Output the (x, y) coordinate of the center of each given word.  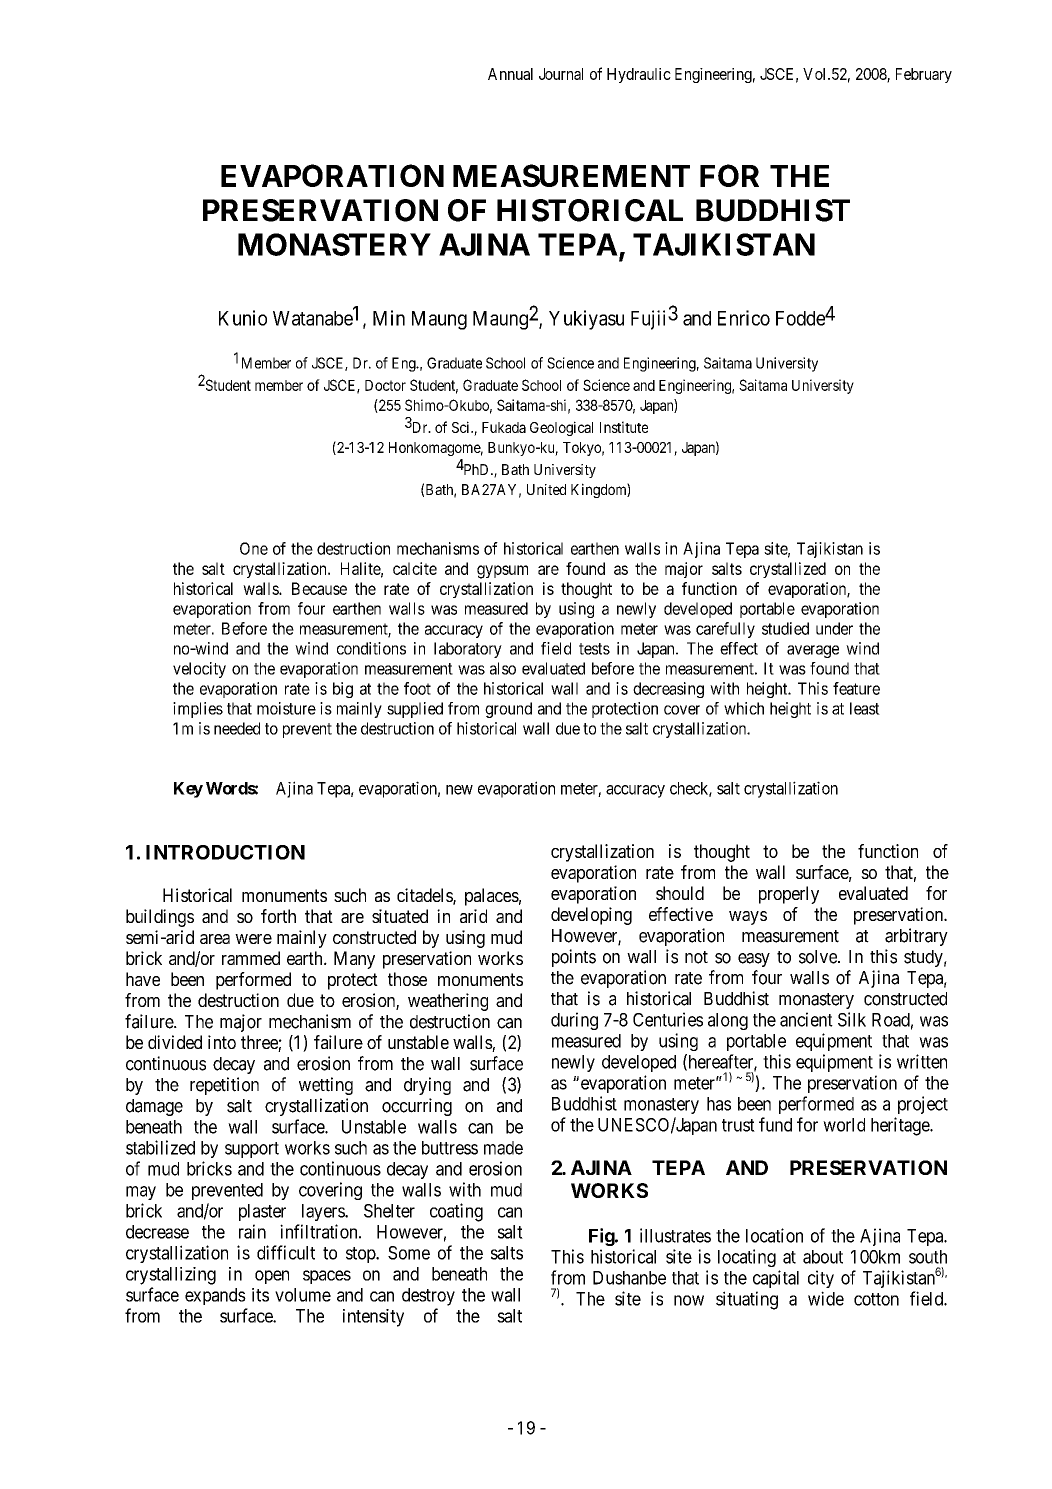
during (574, 1021)
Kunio (243, 318)
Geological (561, 428)
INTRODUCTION (225, 852)
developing (591, 916)
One (254, 548)
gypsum (502, 572)
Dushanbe (629, 1278)
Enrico (744, 318)
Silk (852, 1019)
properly (789, 895)
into (222, 1042)
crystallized (788, 570)
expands (215, 1296)
